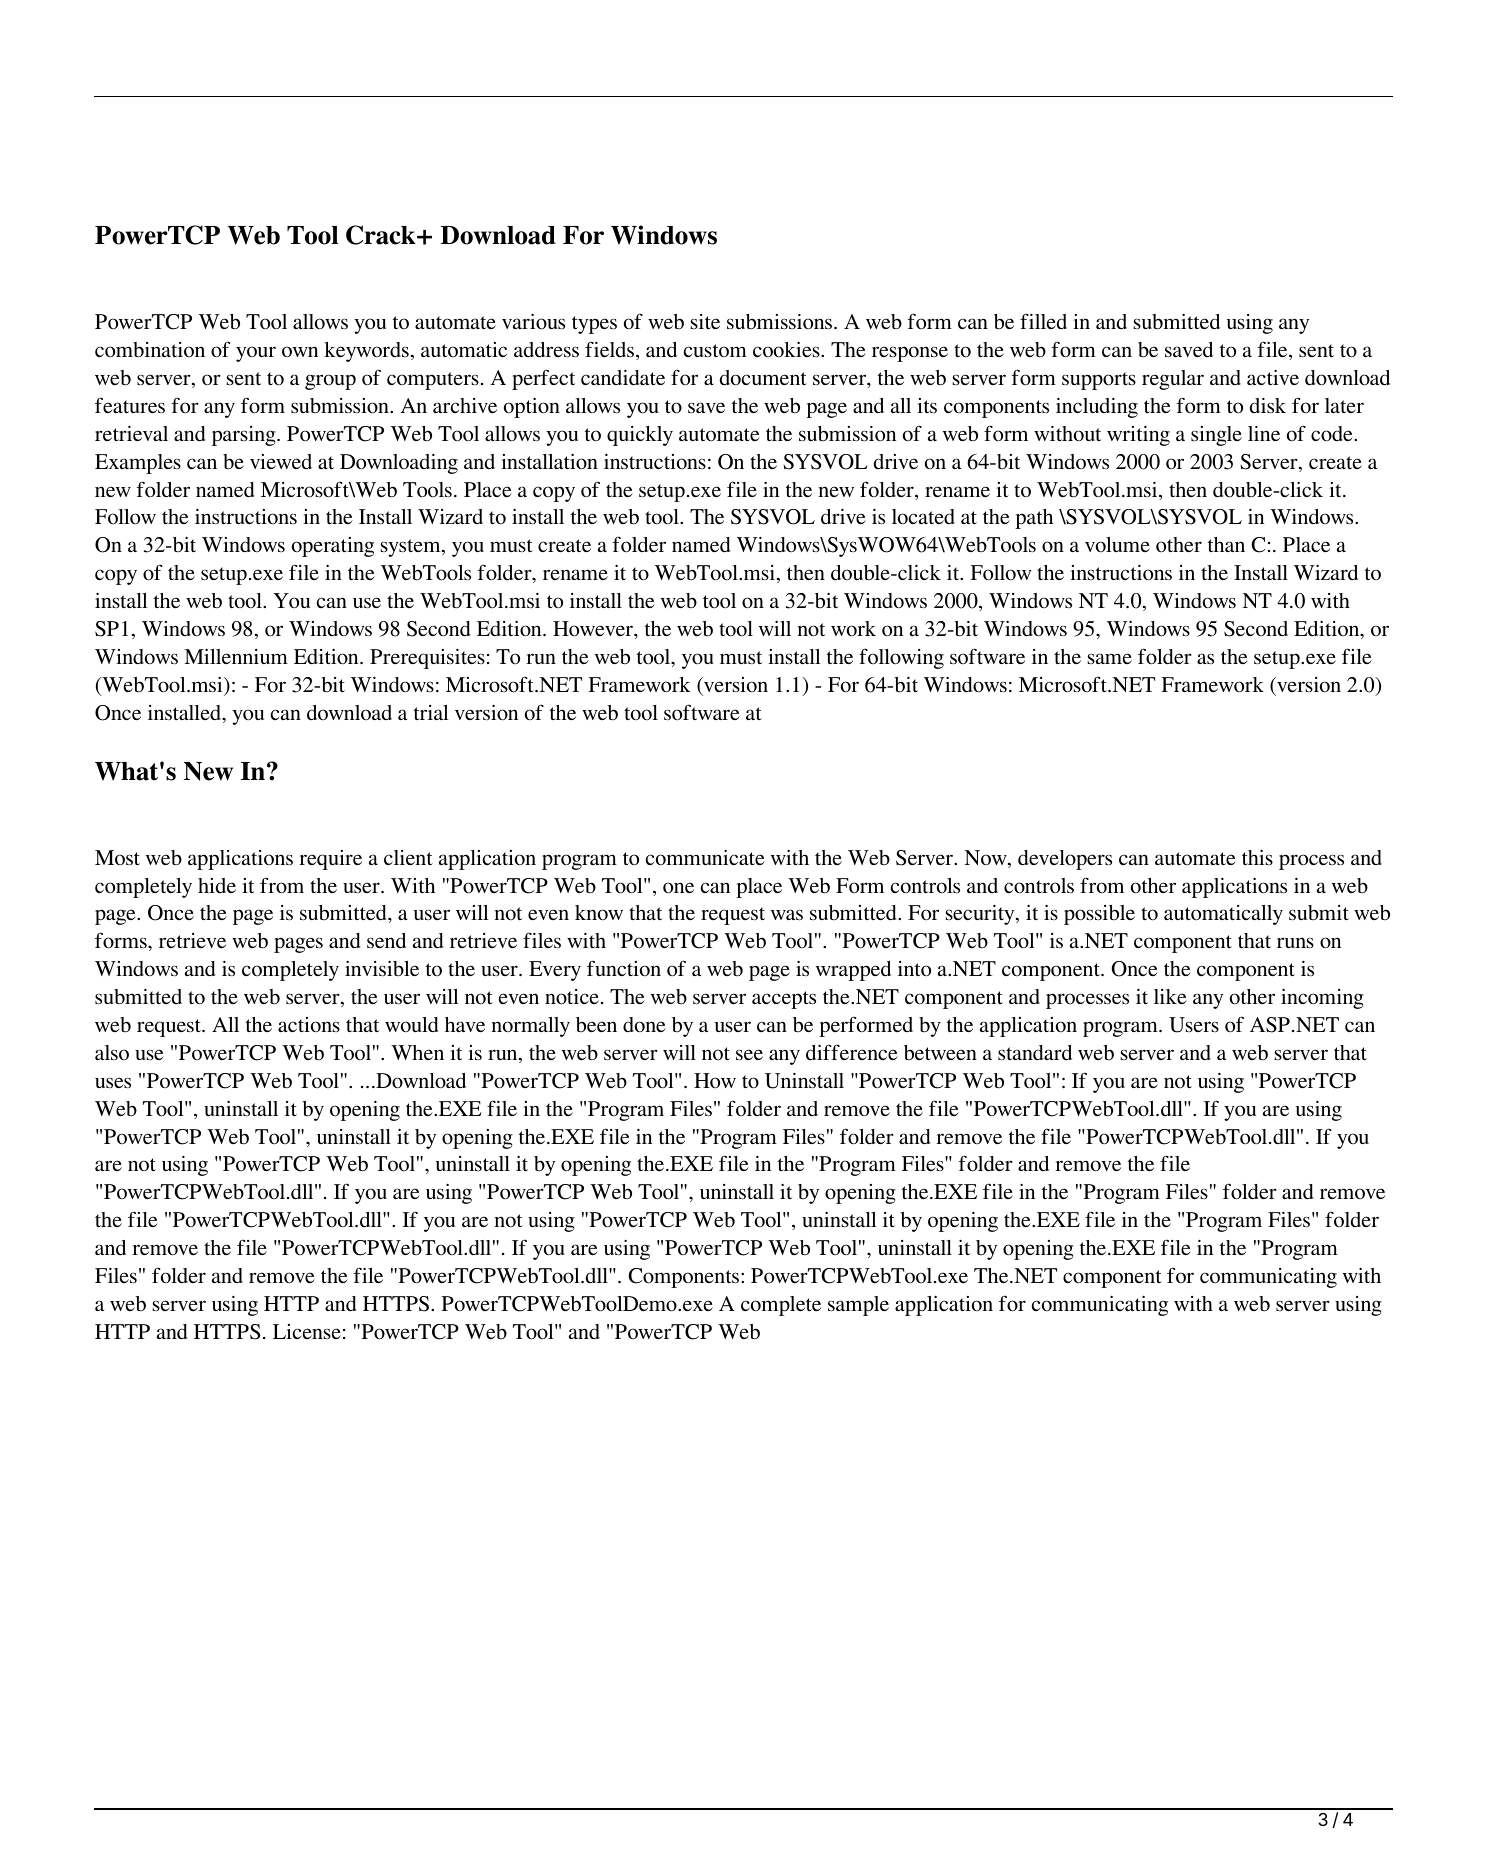 The height and width of the document is (1872, 1487). Describe the element at coordinates (1043, 321) in the document. I see `filled` at that location.
